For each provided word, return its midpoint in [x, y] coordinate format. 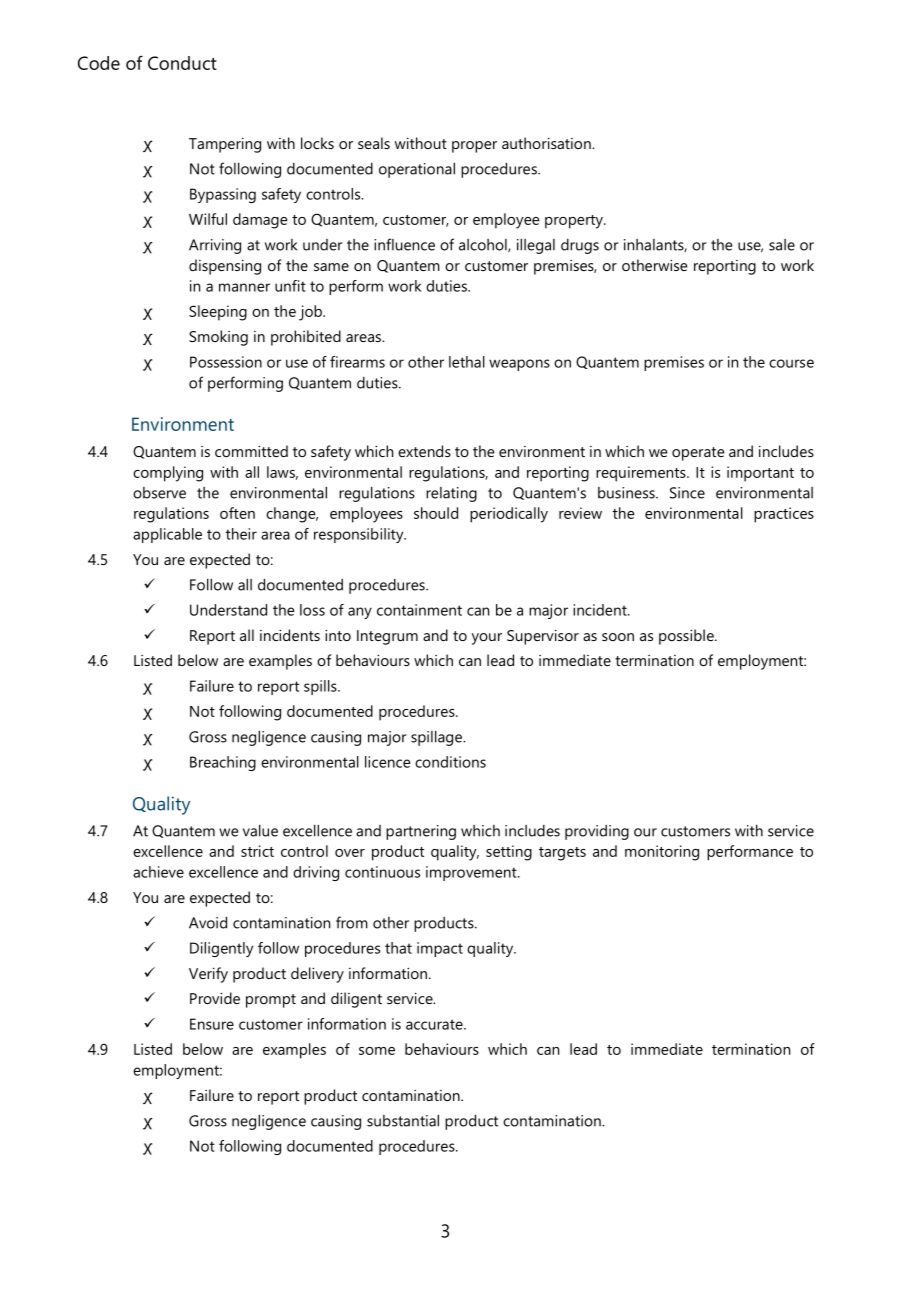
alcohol [484, 245]
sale [782, 245]
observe [159, 493]
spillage [438, 738]
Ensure [212, 1024]
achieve [158, 872]
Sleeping [218, 313]
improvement [472, 873]
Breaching [223, 763]
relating [451, 494]
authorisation [547, 143]
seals [374, 143]
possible [687, 637]
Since [687, 493]
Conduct [182, 63]
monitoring [662, 853]
